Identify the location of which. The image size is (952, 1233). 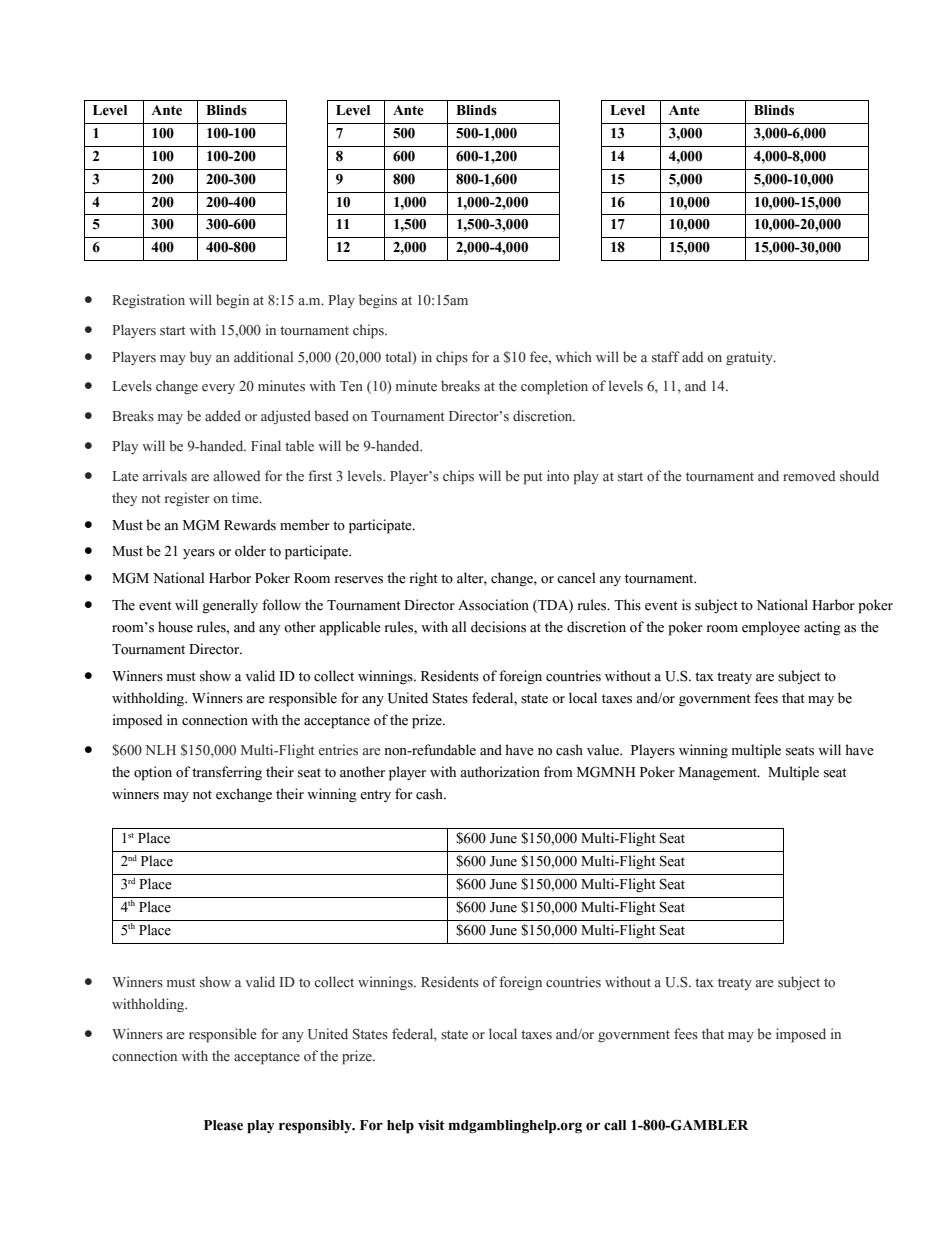
(573, 356).
